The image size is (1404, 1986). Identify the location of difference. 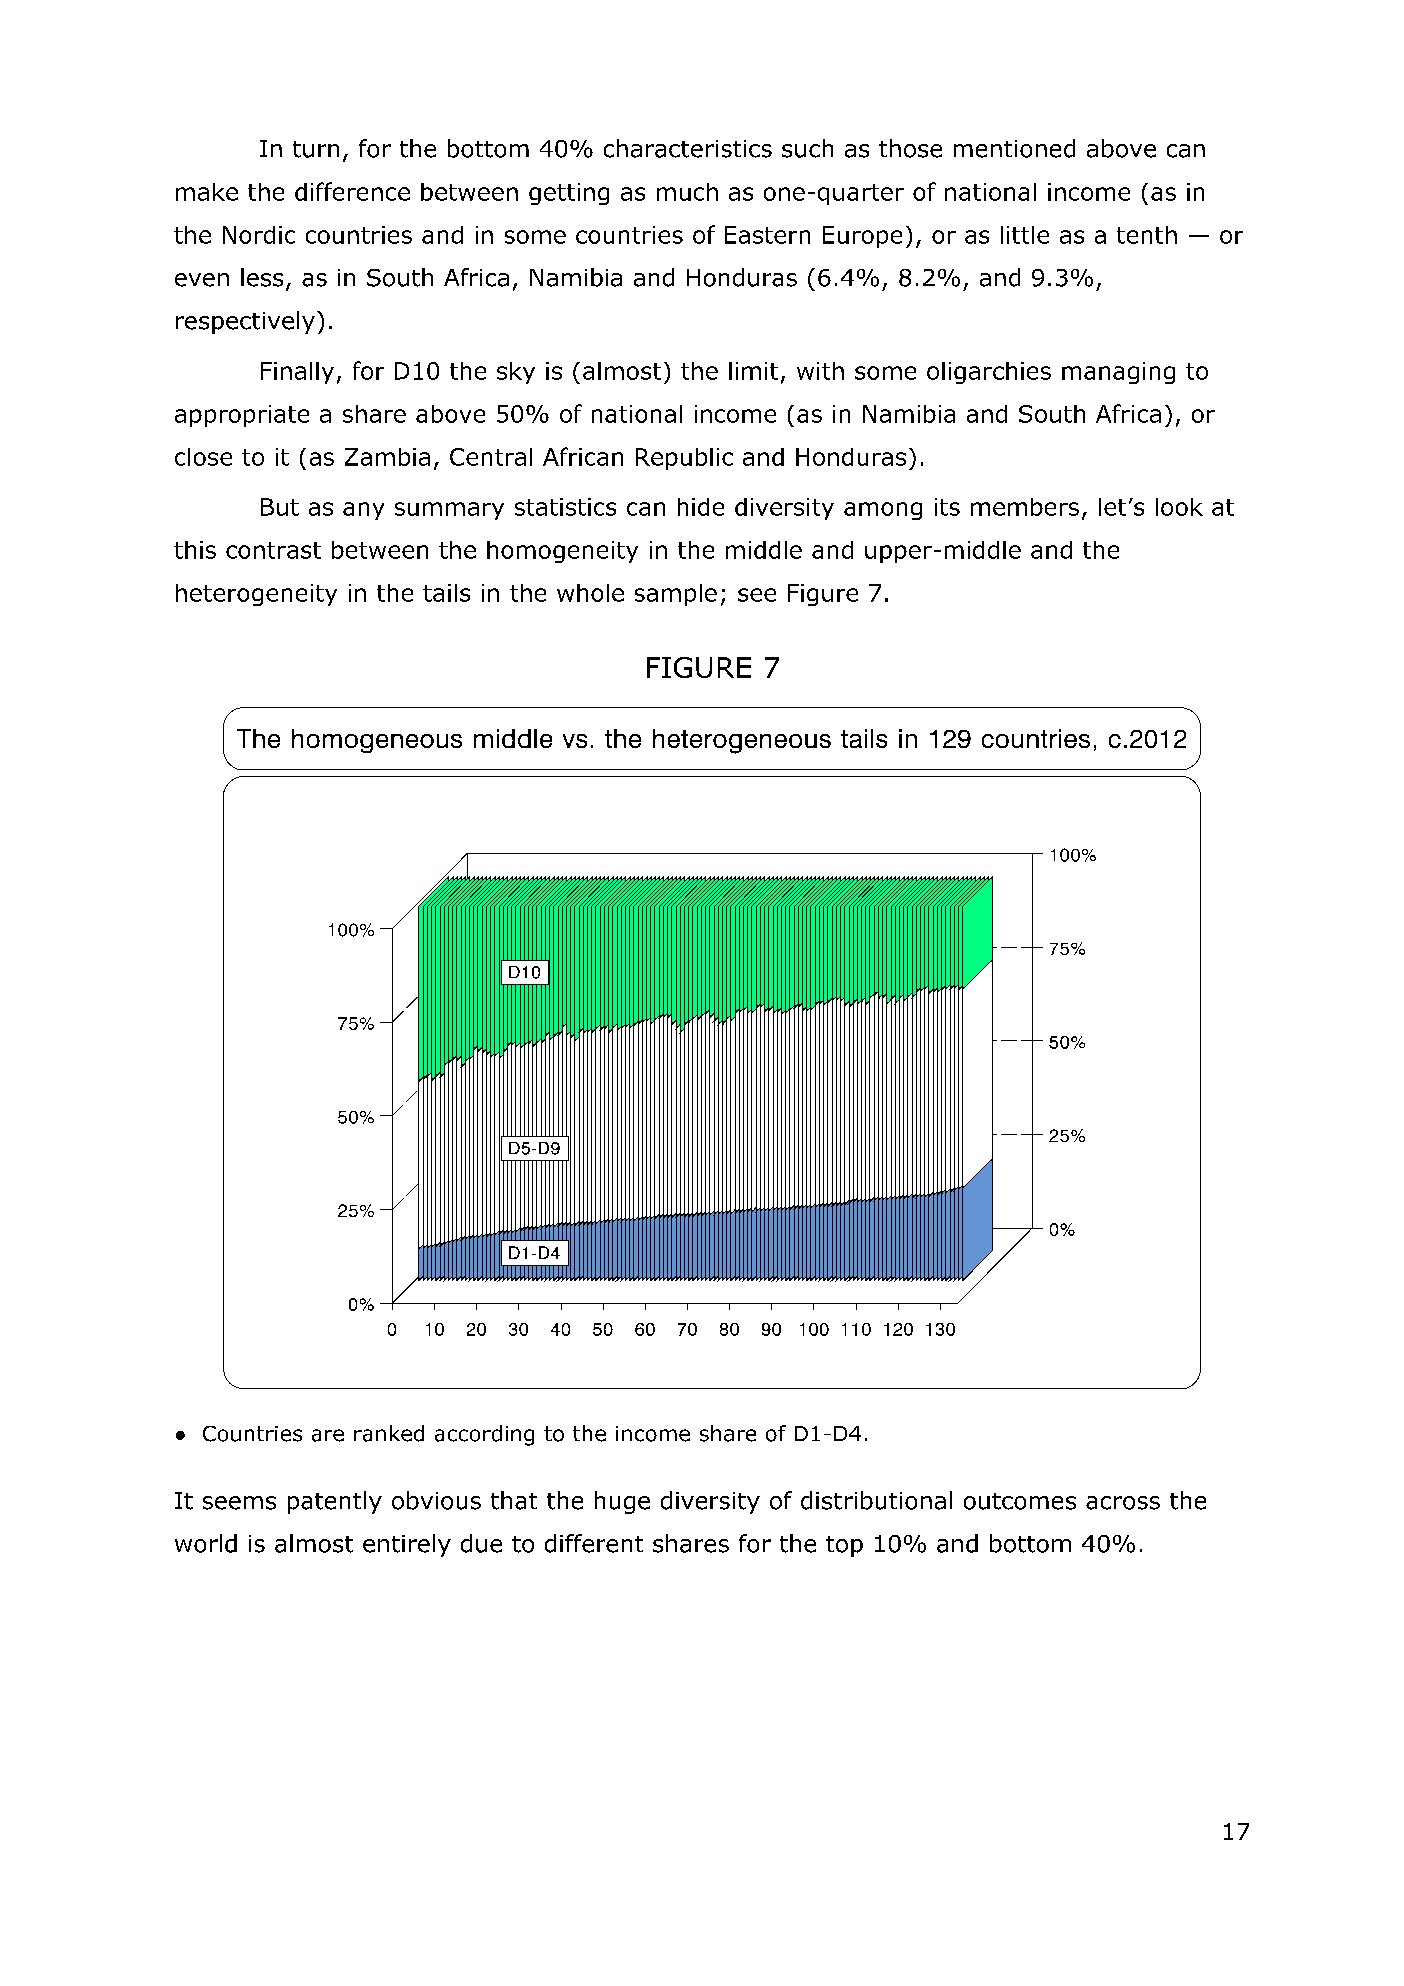
(352, 191).
